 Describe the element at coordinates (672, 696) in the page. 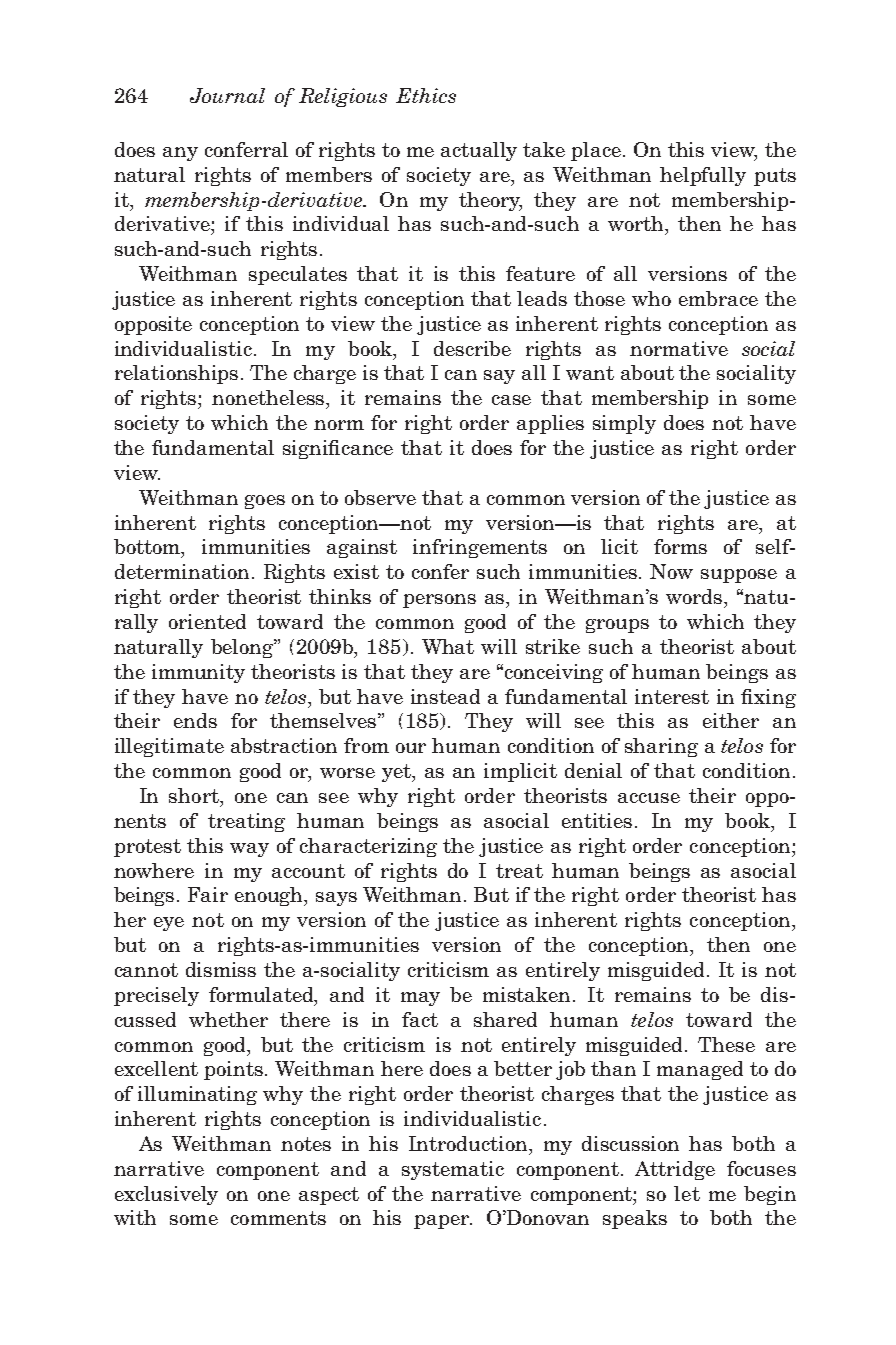

I see `interest` at that location.
